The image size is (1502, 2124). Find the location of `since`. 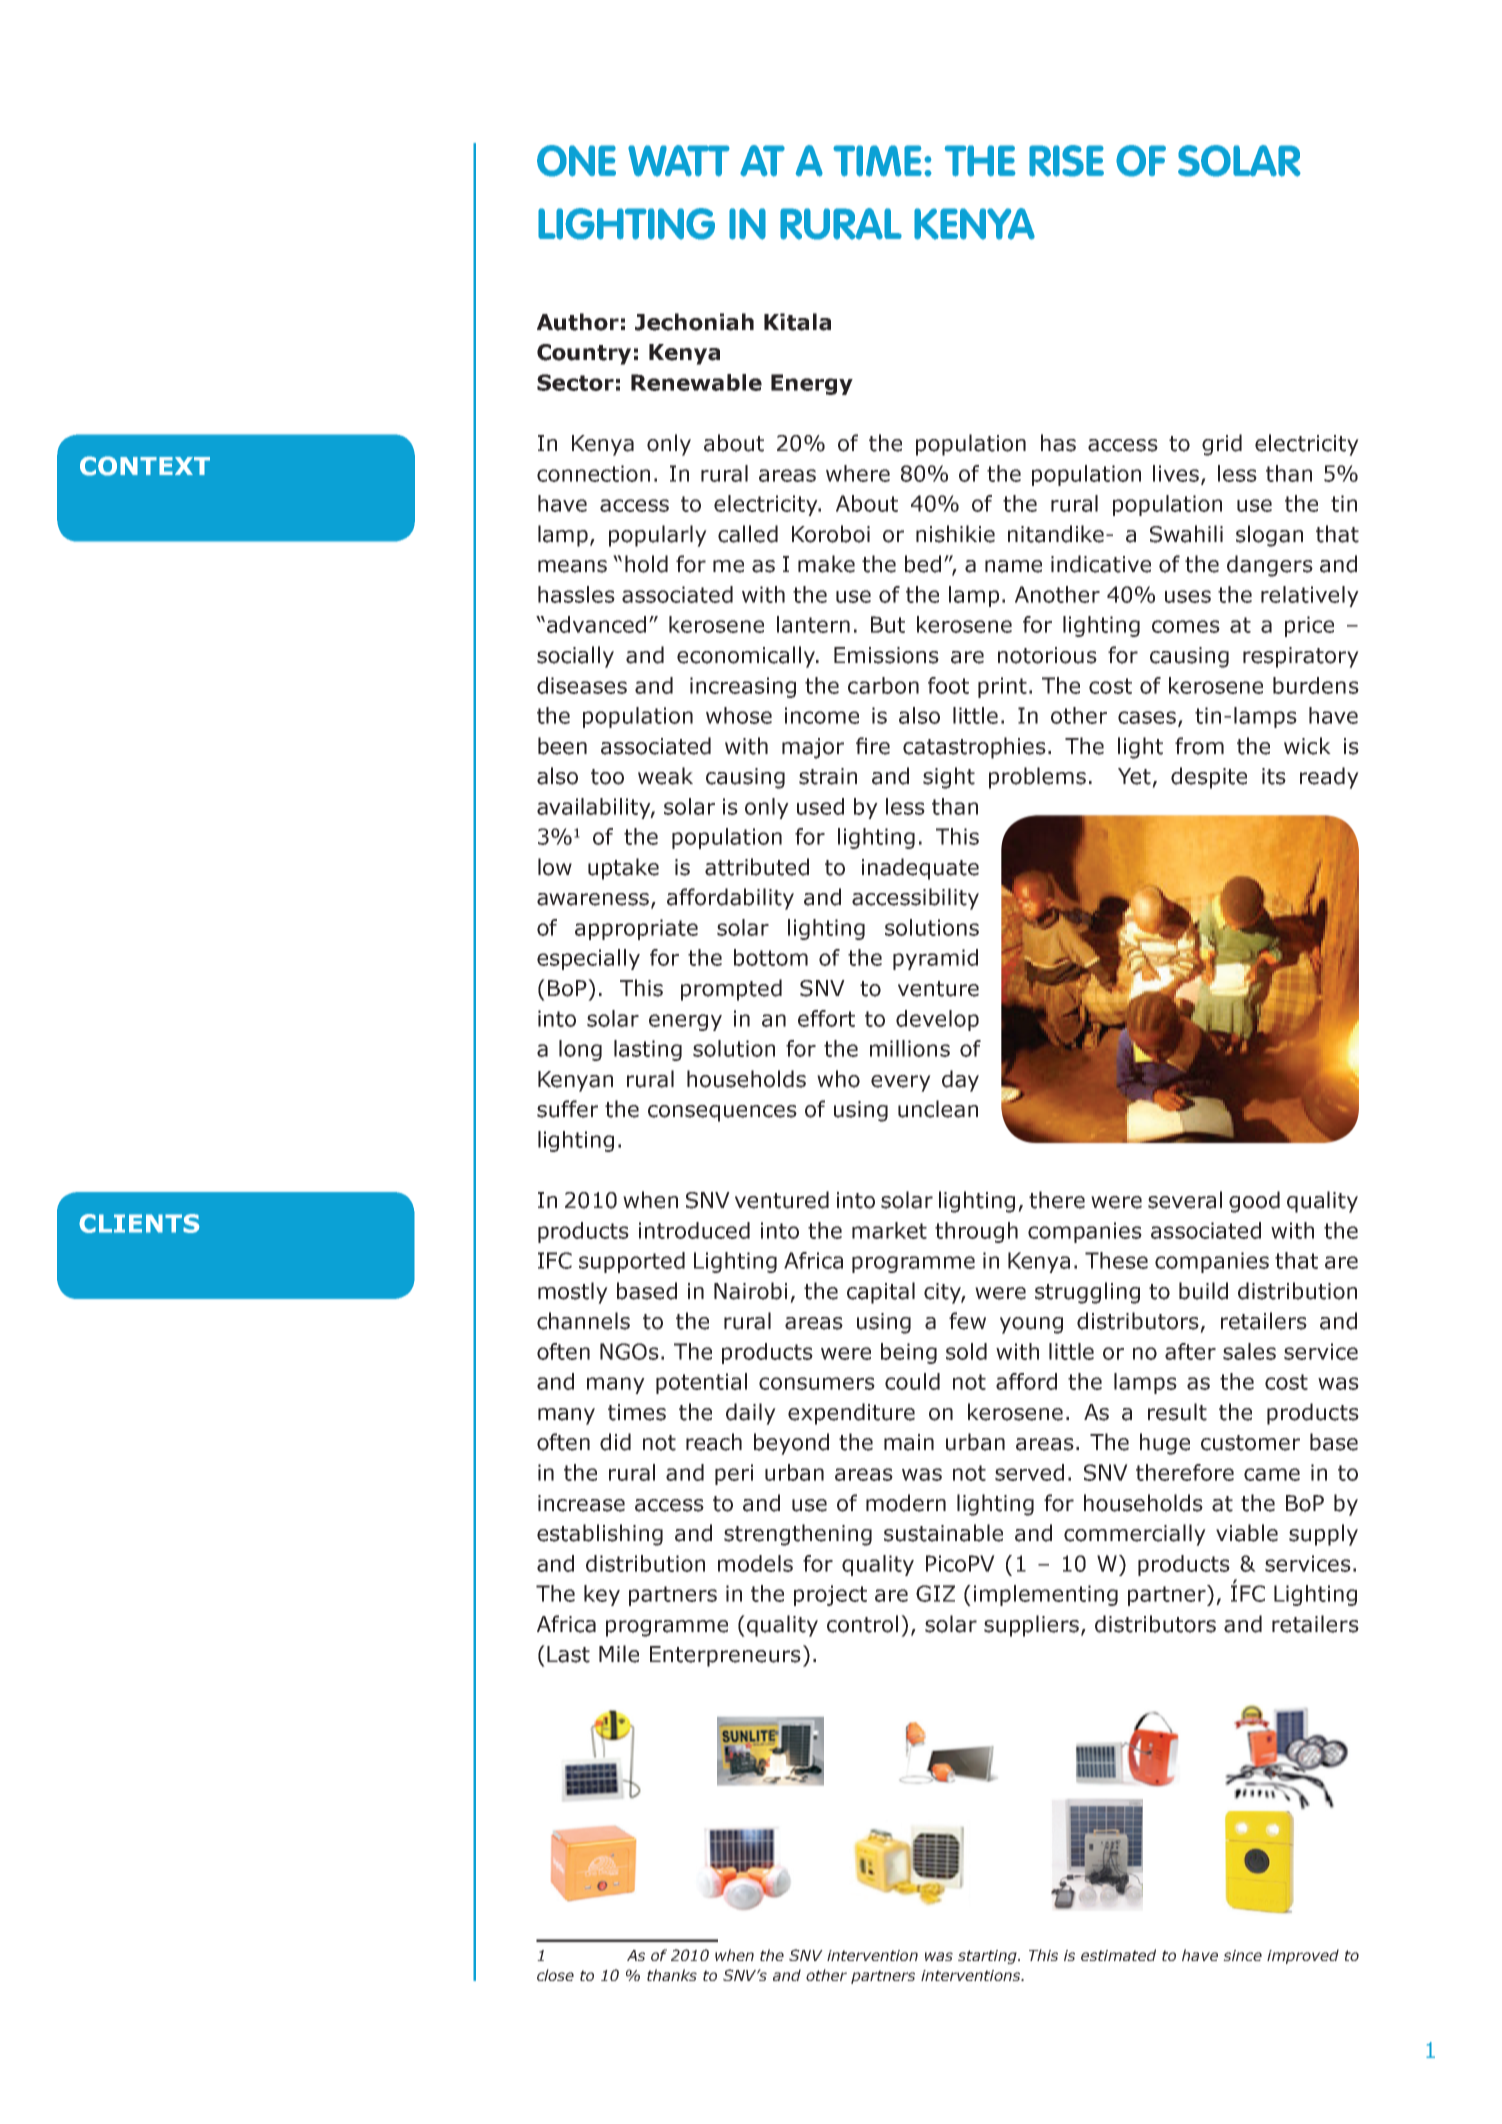

since is located at coordinates (1242, 1955).
